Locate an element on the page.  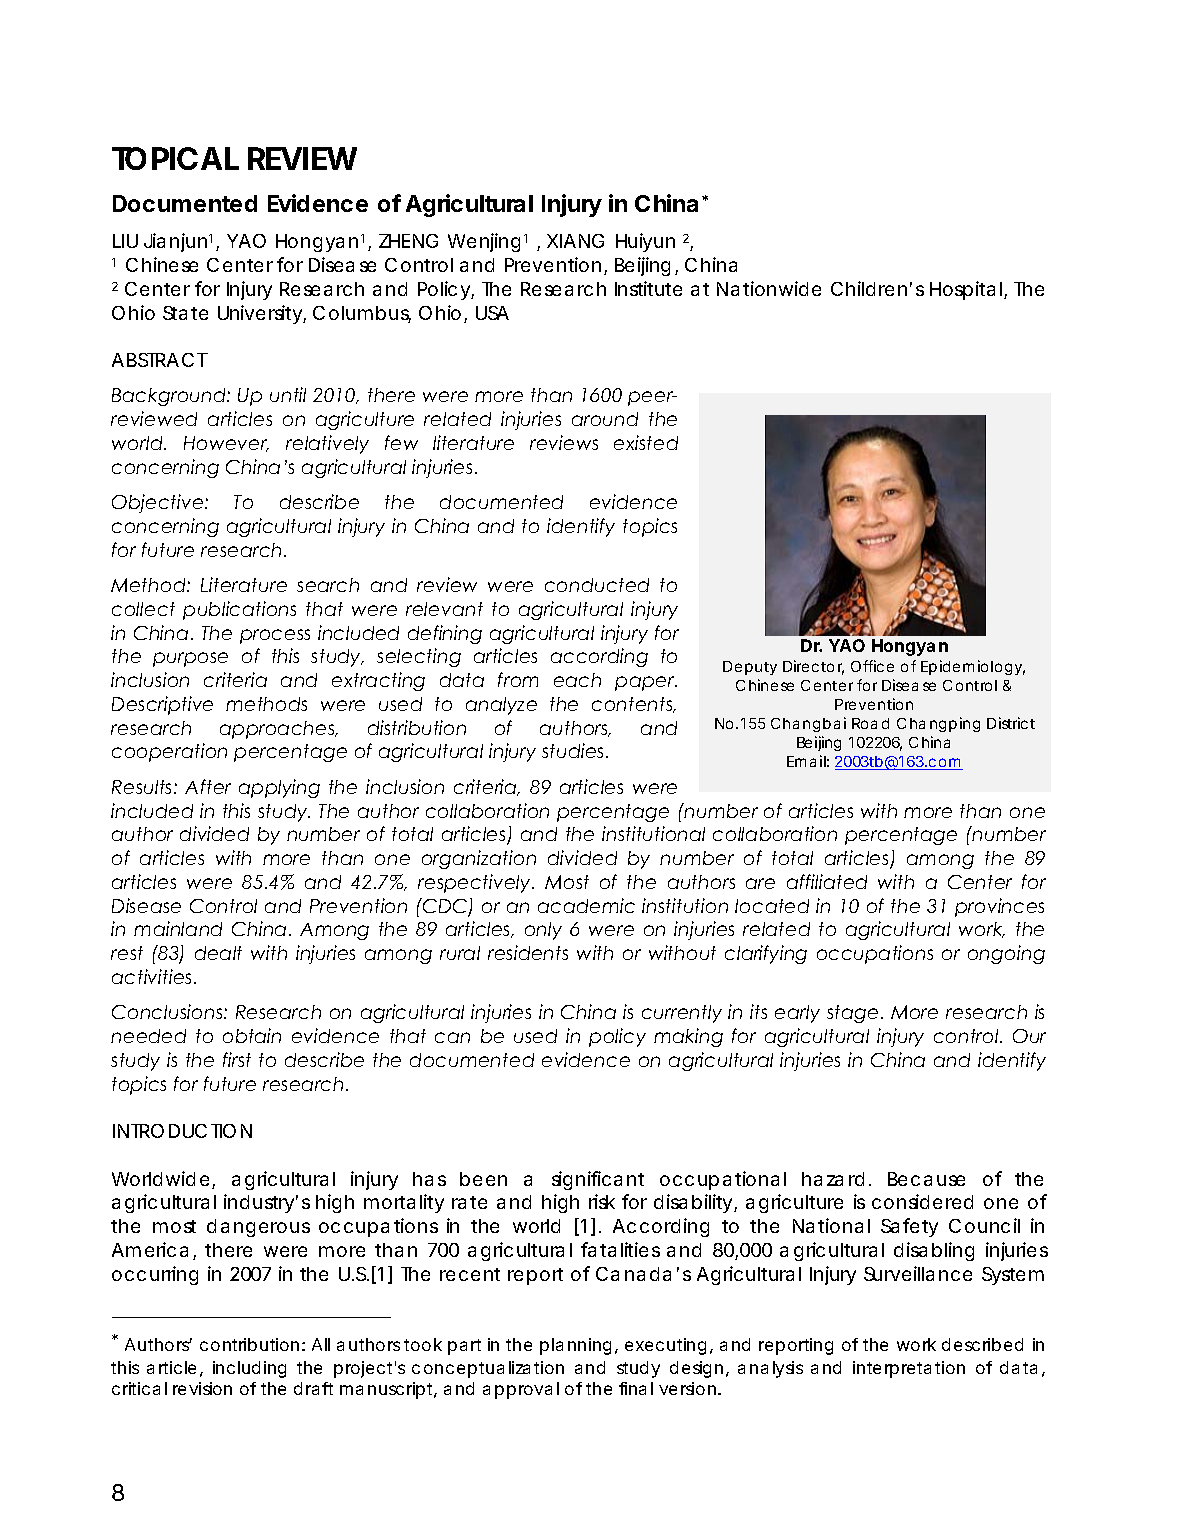
Office is located at coordinates (872, 666).
